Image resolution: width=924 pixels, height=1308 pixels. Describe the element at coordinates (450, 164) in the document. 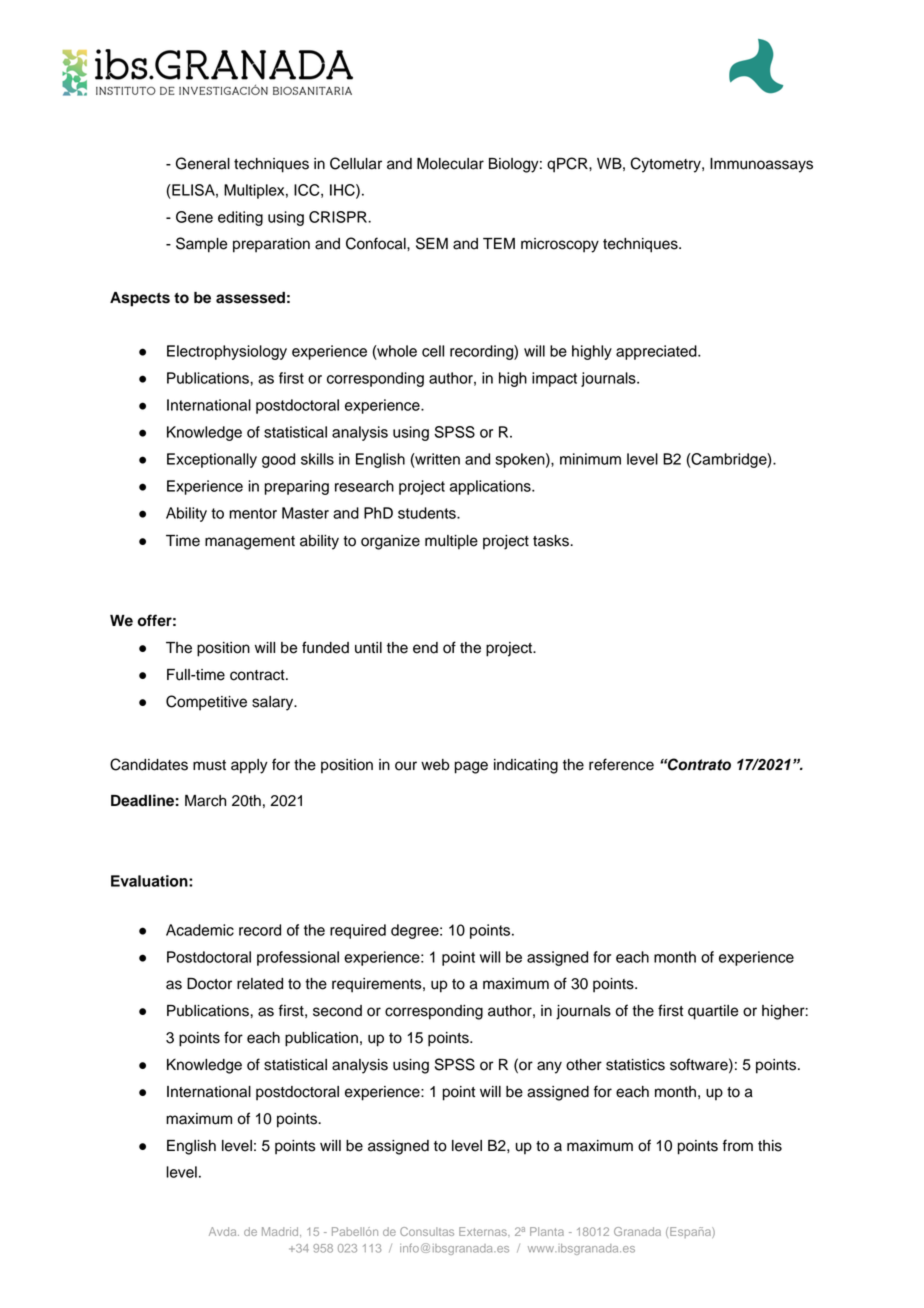

I see `Molecular` at that location.
